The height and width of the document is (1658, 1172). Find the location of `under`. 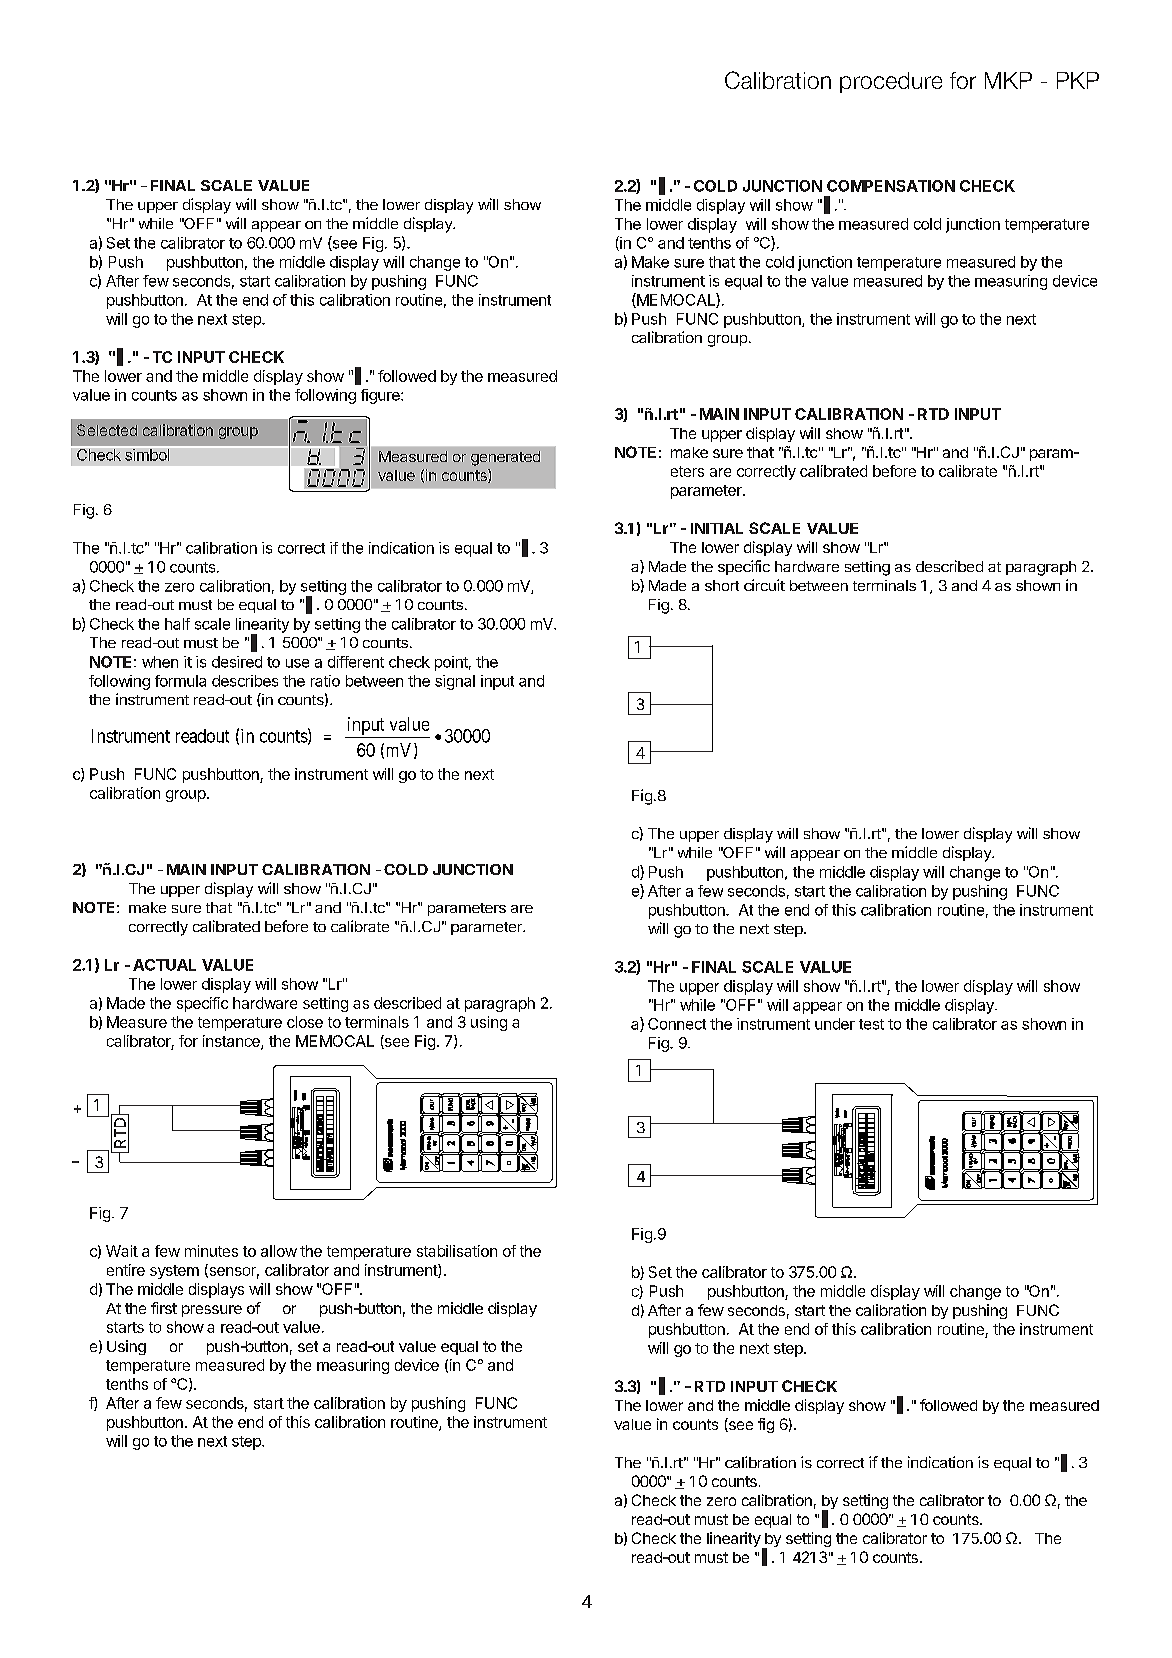

under is located at coordinates (835, 1024).
